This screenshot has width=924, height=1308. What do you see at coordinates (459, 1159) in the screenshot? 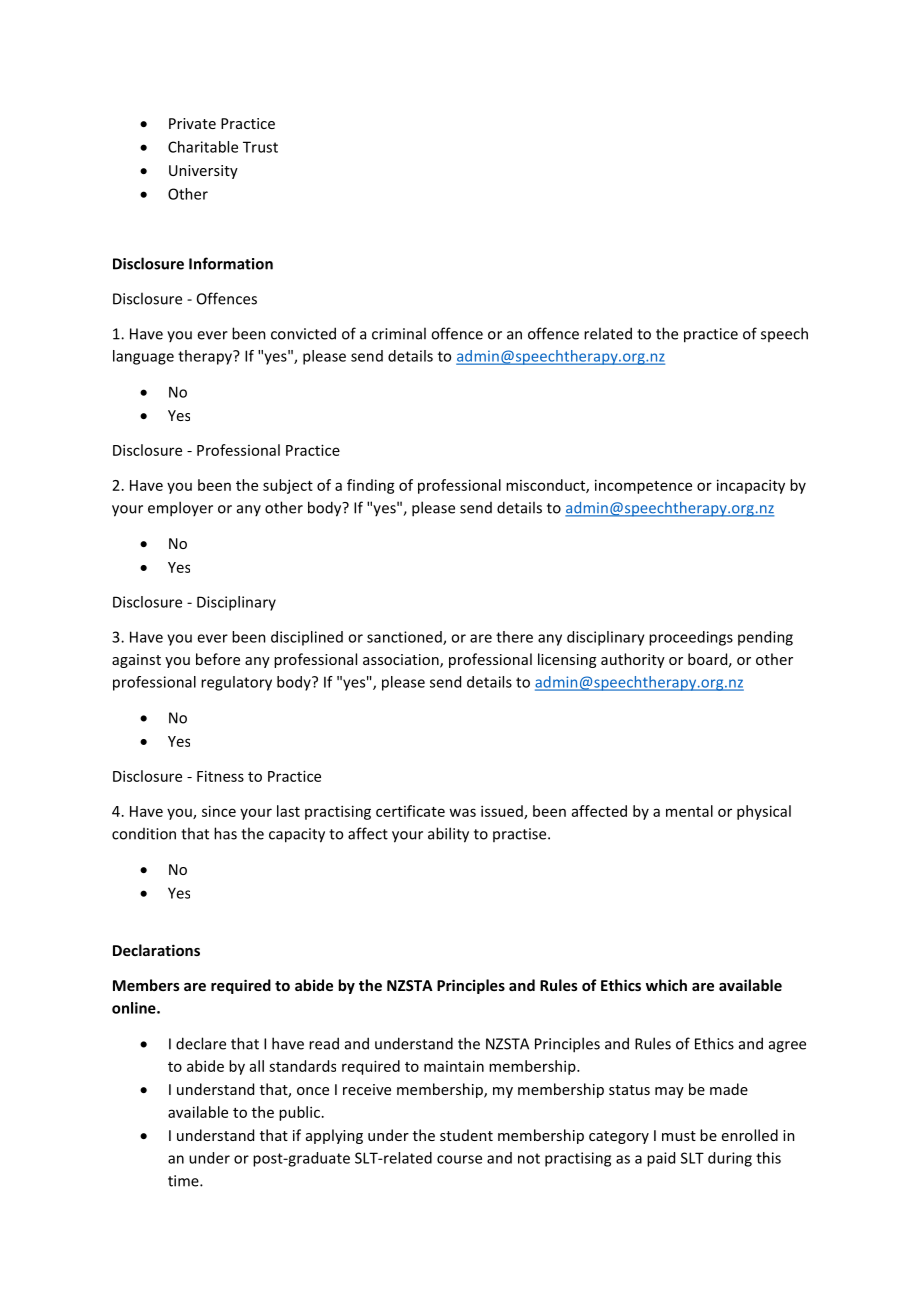
I see `course` at bounding box center [459, 1159].
